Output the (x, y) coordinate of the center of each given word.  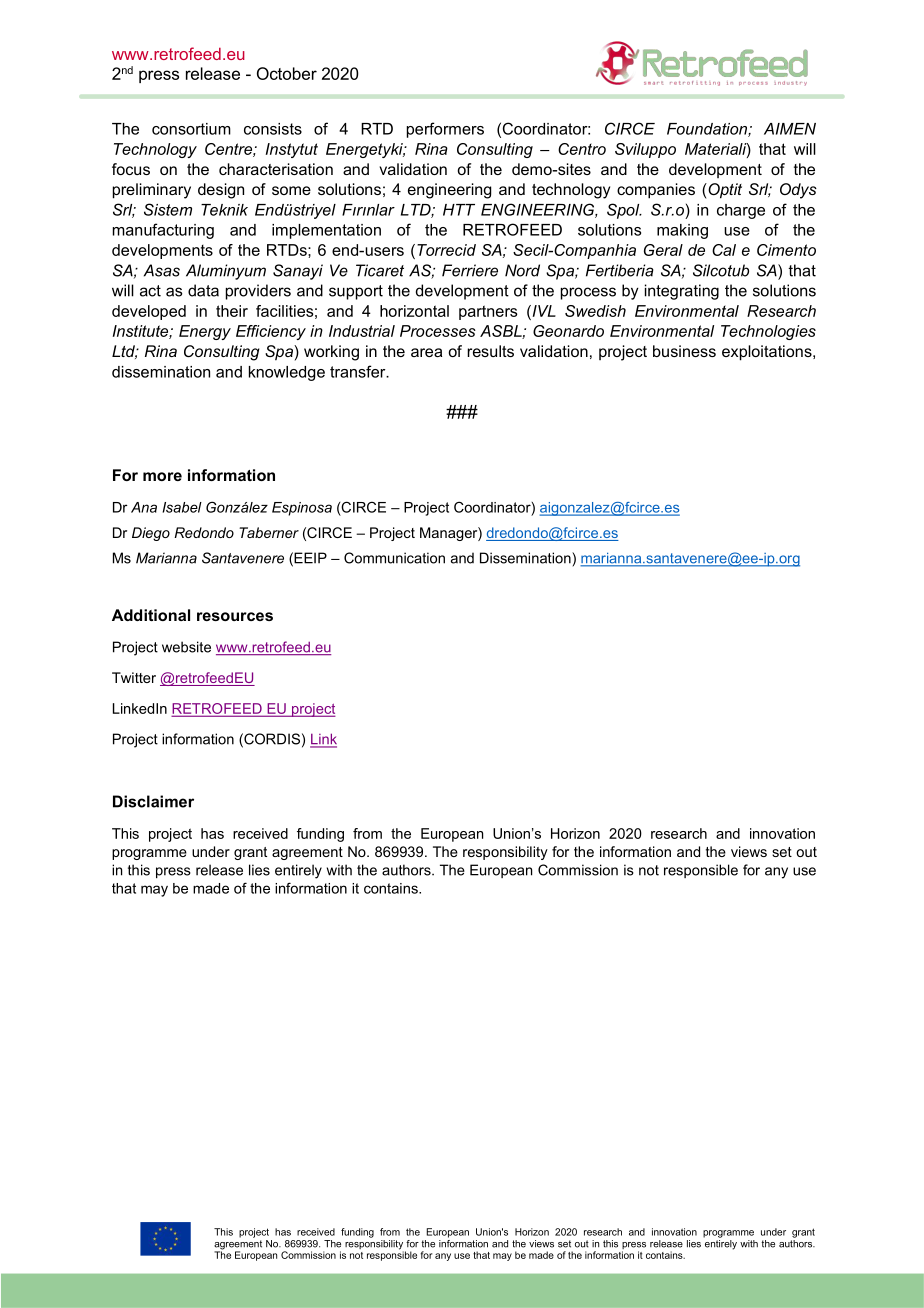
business (684, 351)
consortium (191, 129)
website (186, 647)
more (162, 476)
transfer (359, 371)
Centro (582, 149)
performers (445, 130)
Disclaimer (153, 801)
